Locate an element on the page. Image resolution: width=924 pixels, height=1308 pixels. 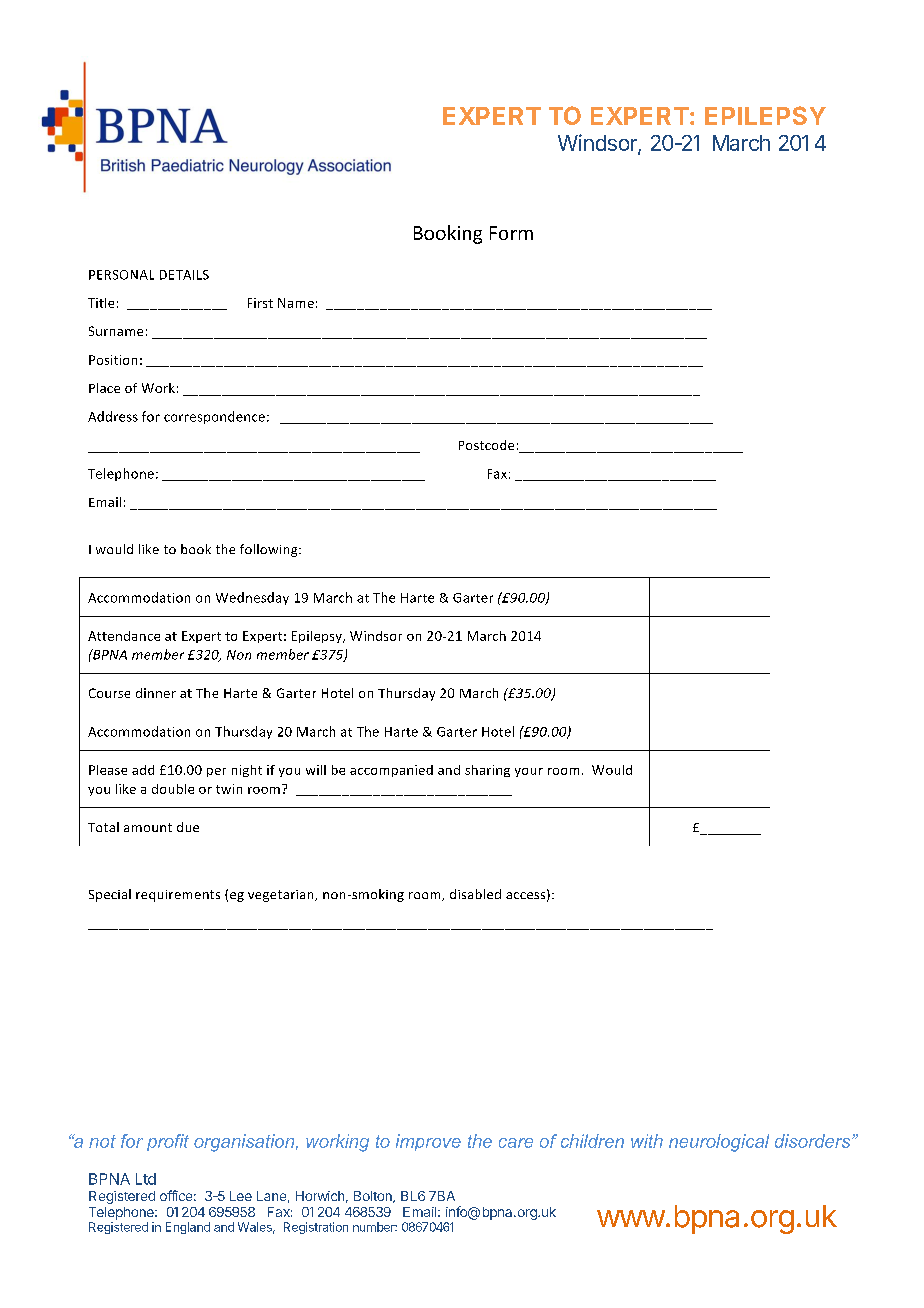
England is located at coordinates (188, 1228).
